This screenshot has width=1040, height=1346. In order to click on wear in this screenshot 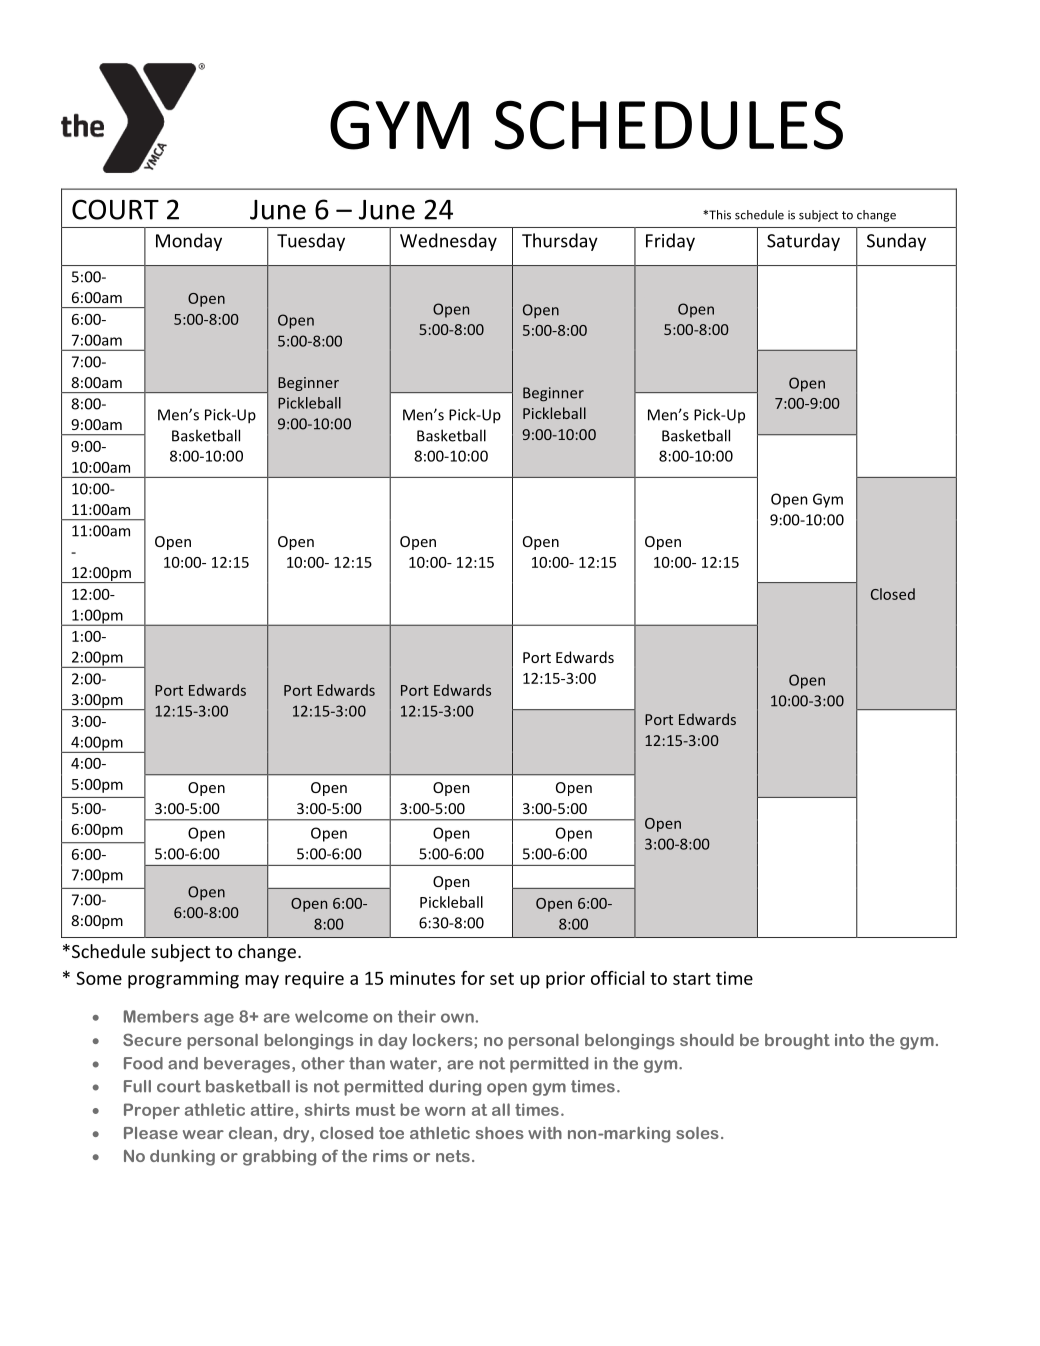, I will do `click(203, 1134)`.
